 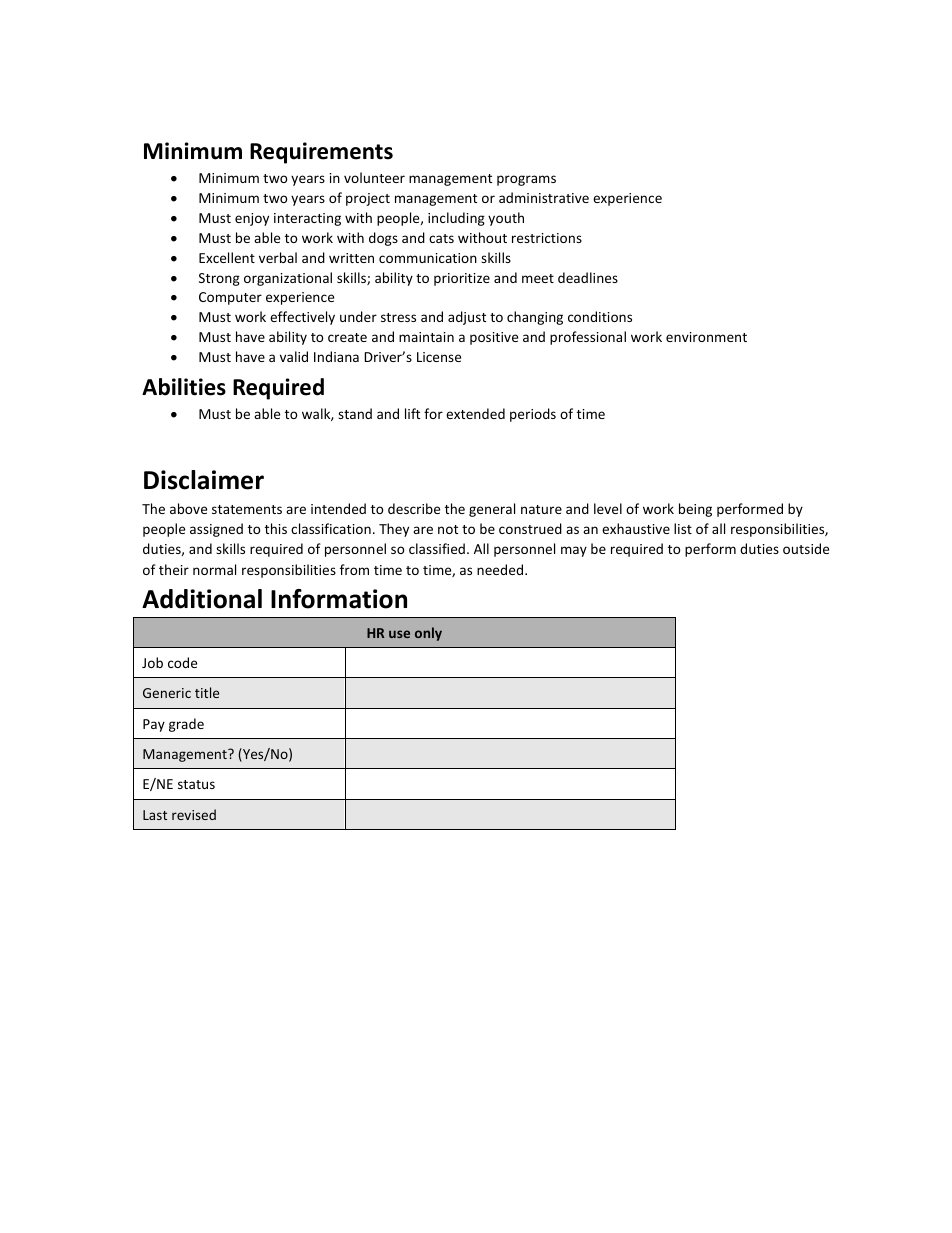 I want to click on status, so click(x=196, y=784).
